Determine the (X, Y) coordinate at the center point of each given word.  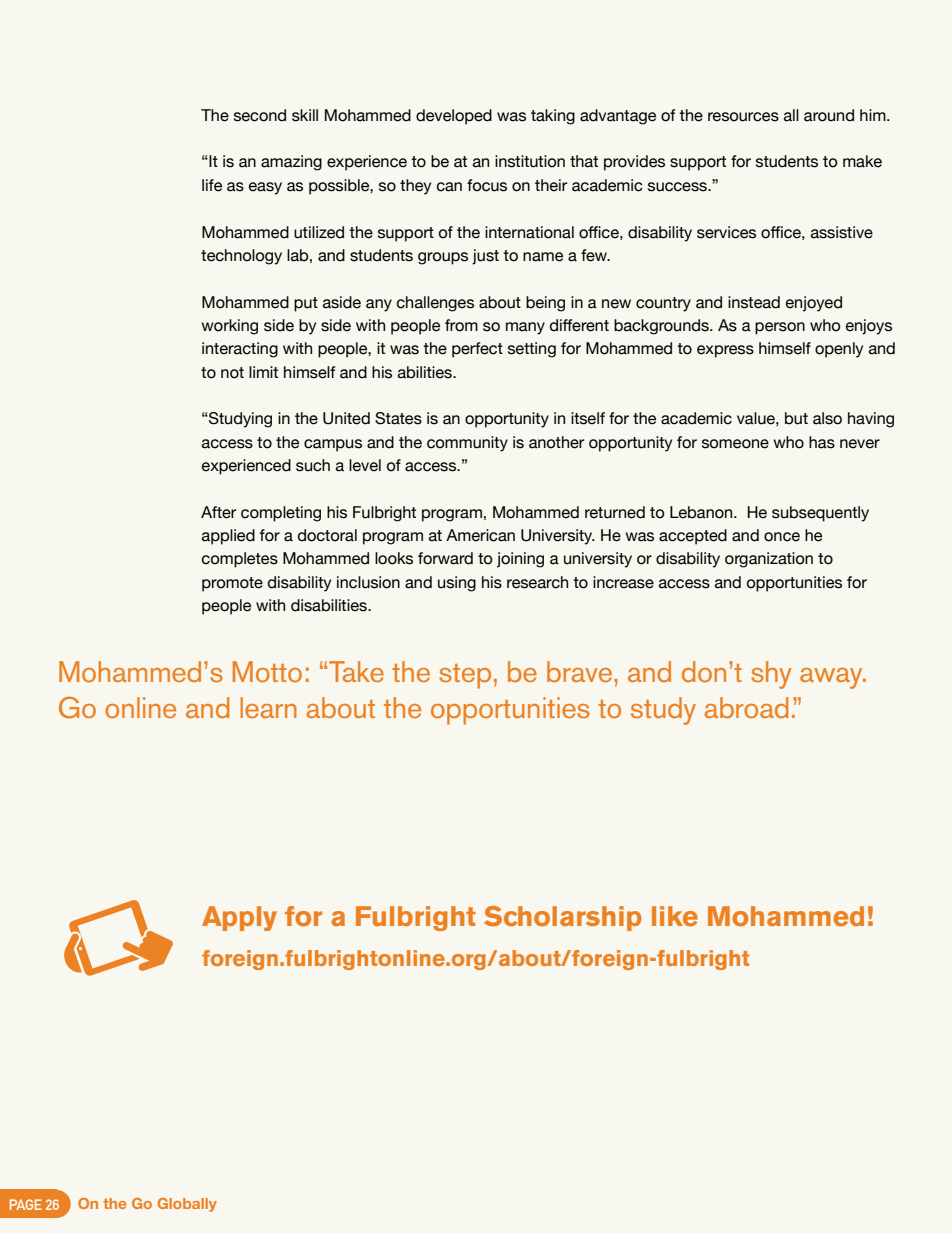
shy (771, 675)
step (465, 676)
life (212, 185)
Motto (267, 671)
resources (743, 117)
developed (454, 117)
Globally (187, 1205)
